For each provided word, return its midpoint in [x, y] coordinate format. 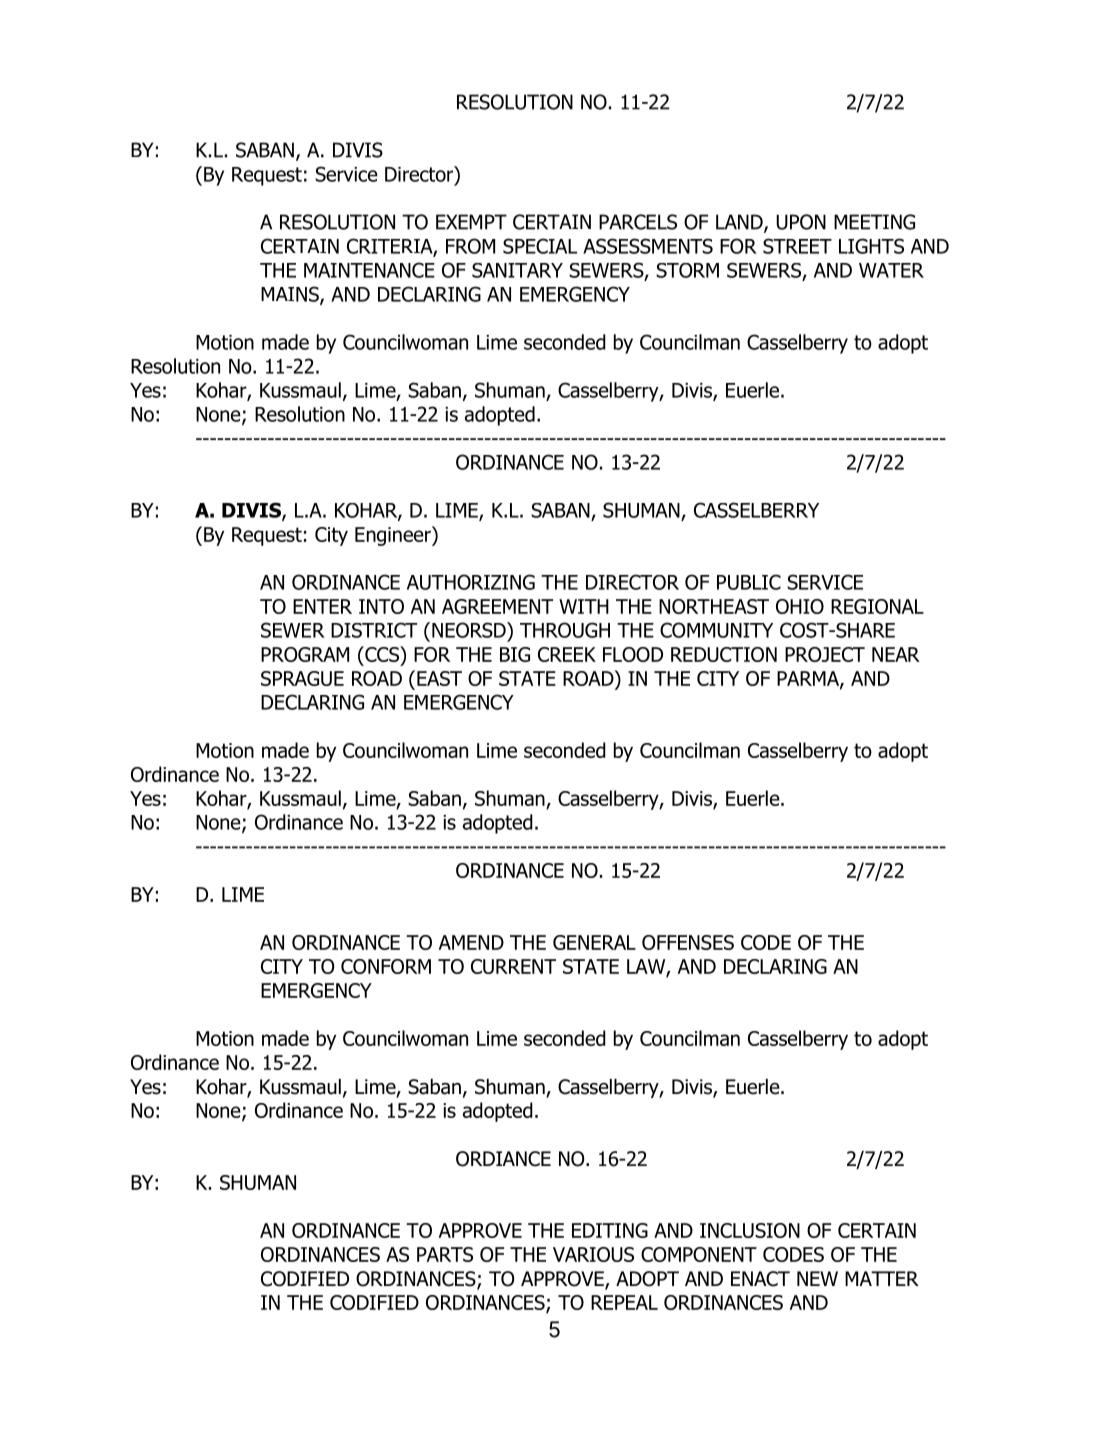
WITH [584, 606]
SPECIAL [540, 246]
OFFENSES [688, 942]
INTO [381, 606]
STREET [797, 246]
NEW [817, 1278]
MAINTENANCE [369, 270]
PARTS [445, 1254]
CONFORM [386, 966]
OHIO [800, 606]
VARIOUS [593, 1254]
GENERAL [594, 942]
